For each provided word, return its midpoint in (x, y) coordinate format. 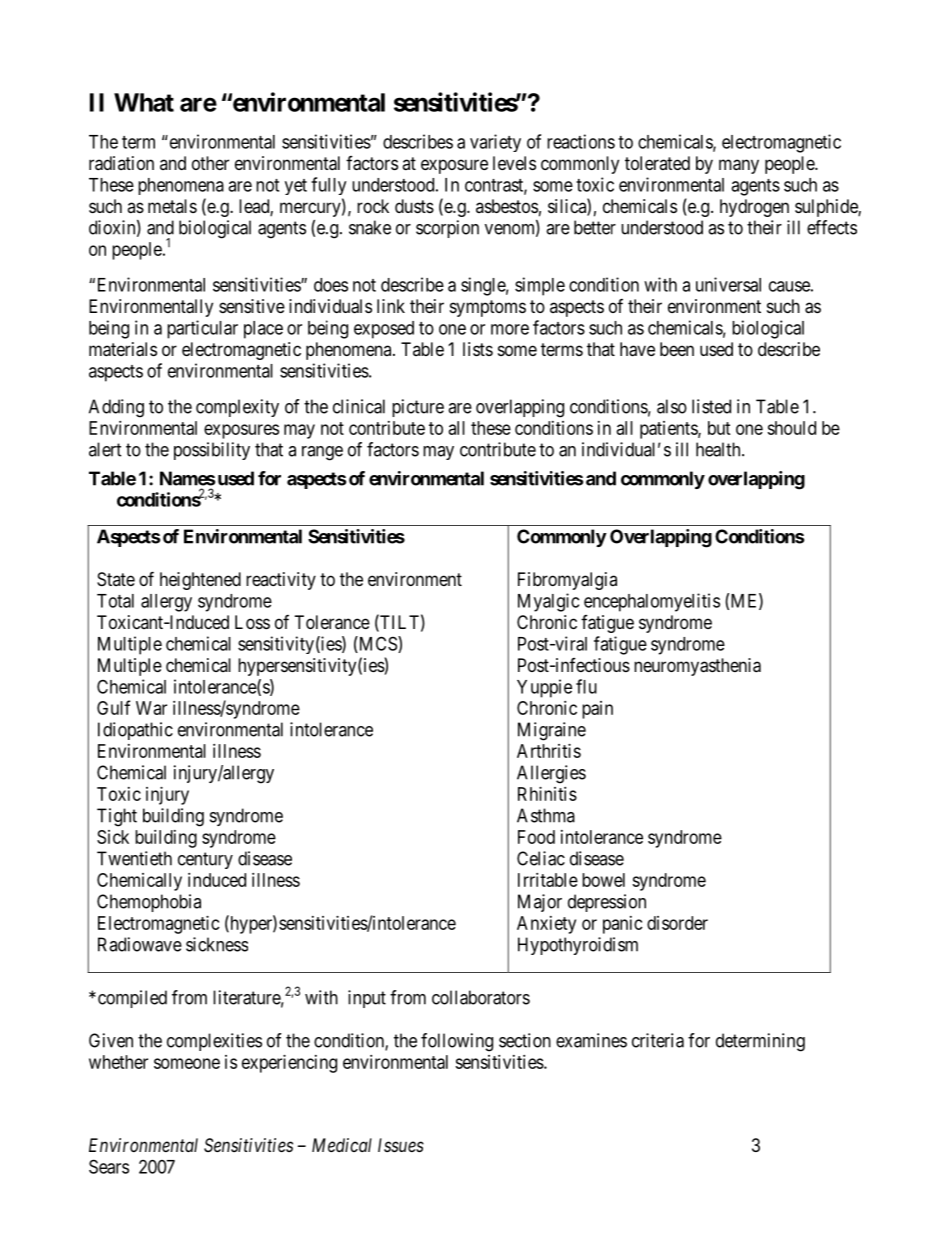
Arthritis (549, 751)
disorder (677, 923)
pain (597, 710)
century (205, 860)
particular (202, 329)
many (739, 166)
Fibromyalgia (567, 581)
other (210, 163)
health (719, 449)
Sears (109, 1166)
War (151, 708)
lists (478, 349)
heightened (200, 581)
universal (728, 284)
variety (495, 143)
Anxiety (546, 925)
